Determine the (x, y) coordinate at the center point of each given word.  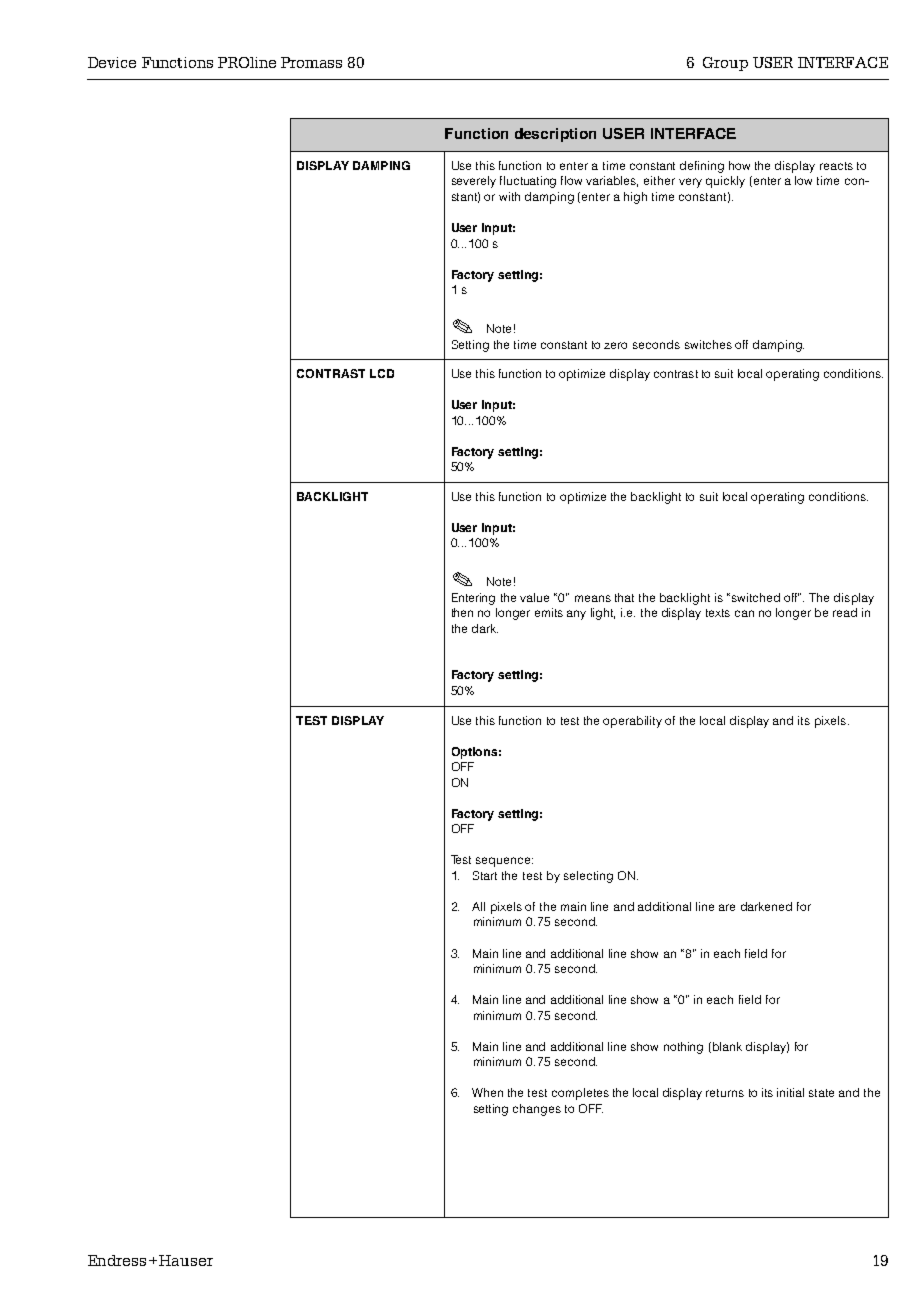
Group (725, 64)
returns (725, 1093)
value (534, 597)
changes (537, 1110)
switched (756, 597)
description (555, 135)
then (462, 612)
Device (112, 62)
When (487, 1092)
